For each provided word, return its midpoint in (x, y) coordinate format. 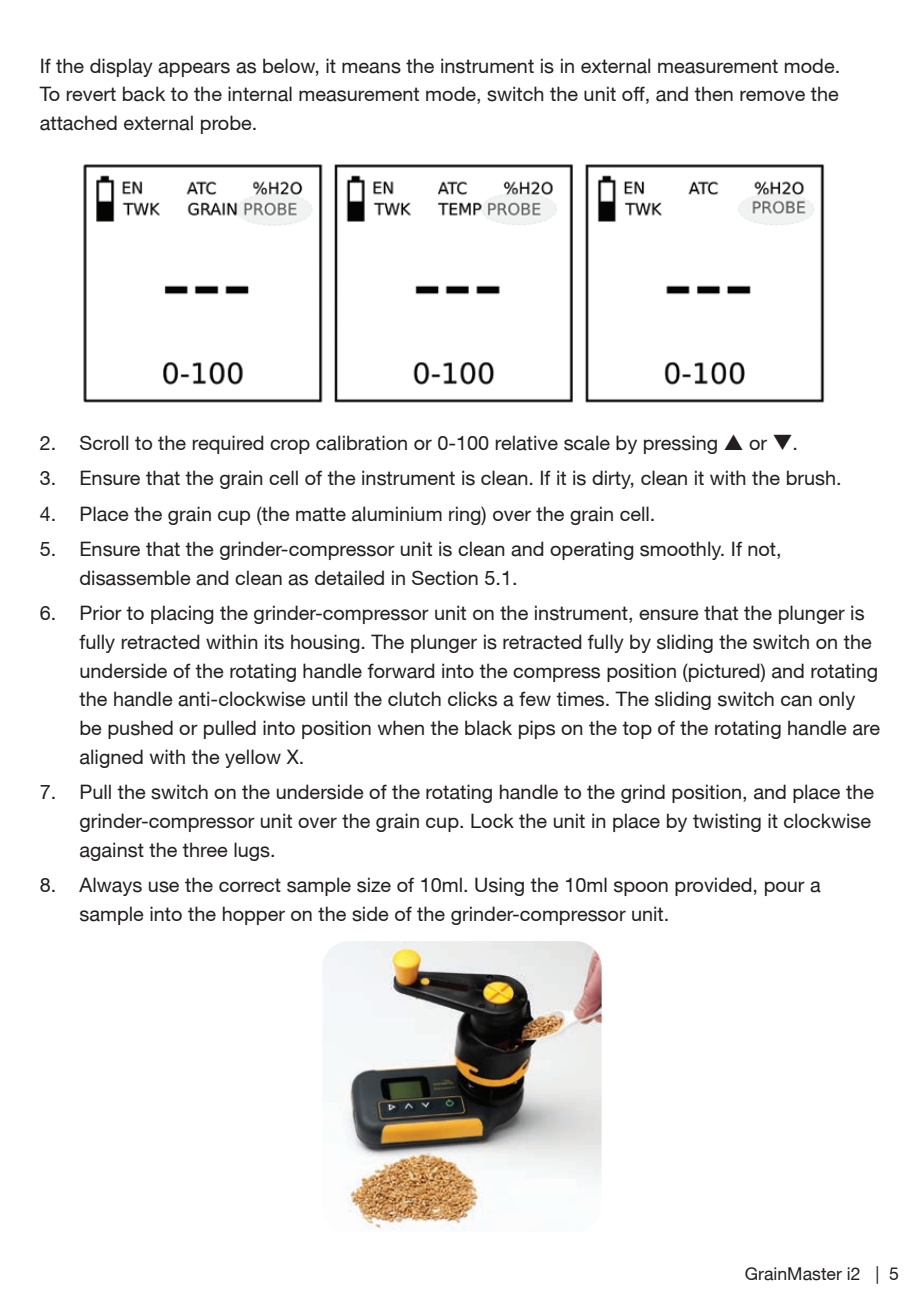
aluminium (397, 514)
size (374, 885)
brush (811, 478)
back (144, 94)
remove (772, 95)
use (164, 887)
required (228, 444)
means (371, 68)
